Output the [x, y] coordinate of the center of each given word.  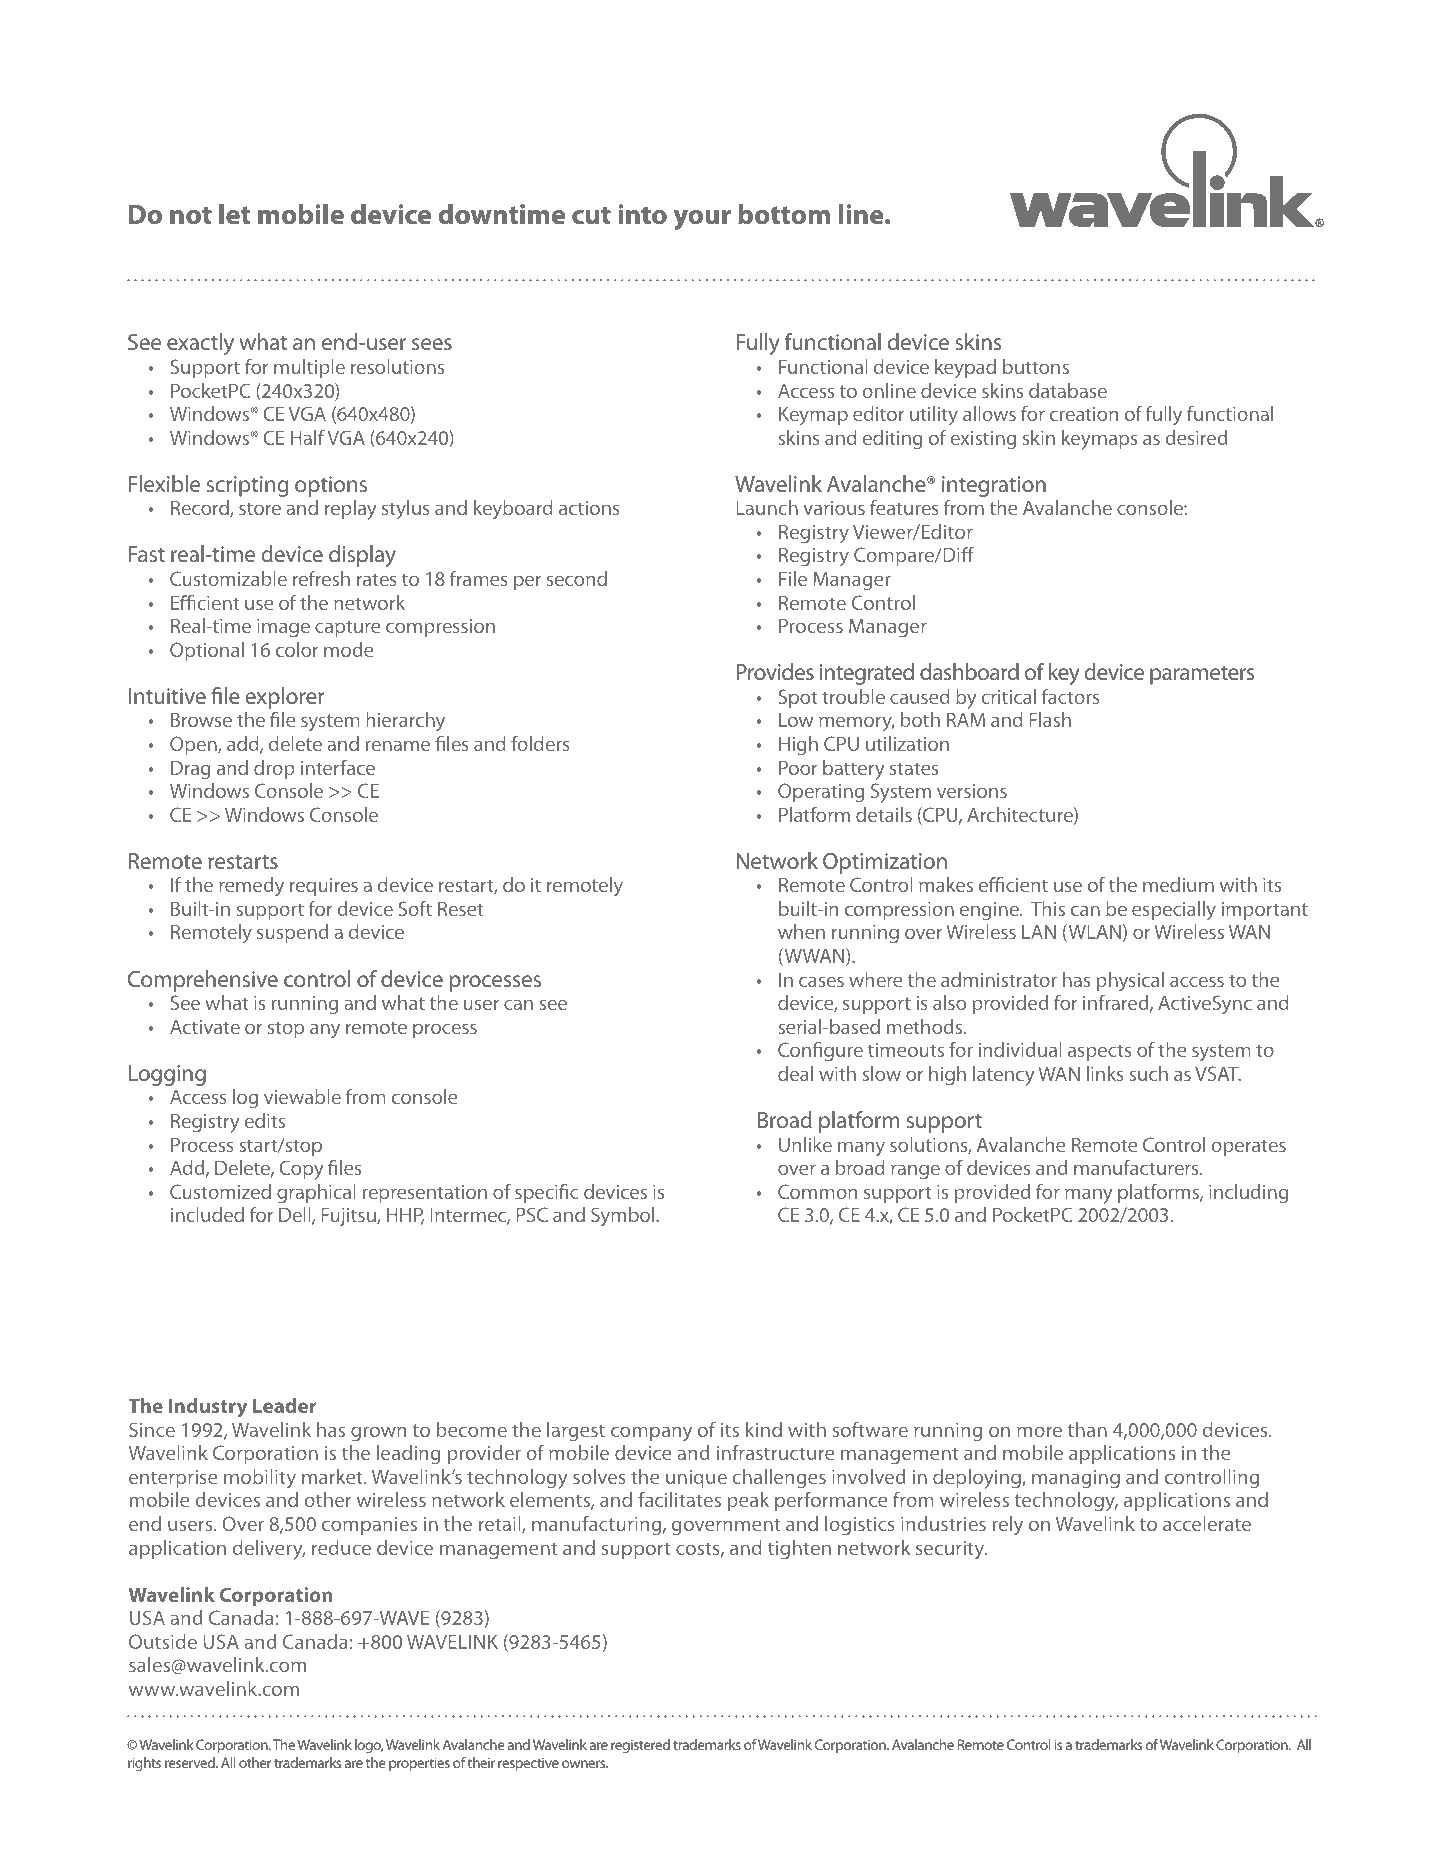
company [651, 1434]
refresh [321, 578]
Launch [767, 507]
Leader [285, 1405]
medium [1178, 884]
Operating [821, 793]
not [191, 215]
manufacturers [1137, 1167]
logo [369, 1746]
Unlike [805, 1144]
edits [264, 1120]
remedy [251, 887]
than [1087, 1429]
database [1068, 390]
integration [994, 486]
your [702, 220]
